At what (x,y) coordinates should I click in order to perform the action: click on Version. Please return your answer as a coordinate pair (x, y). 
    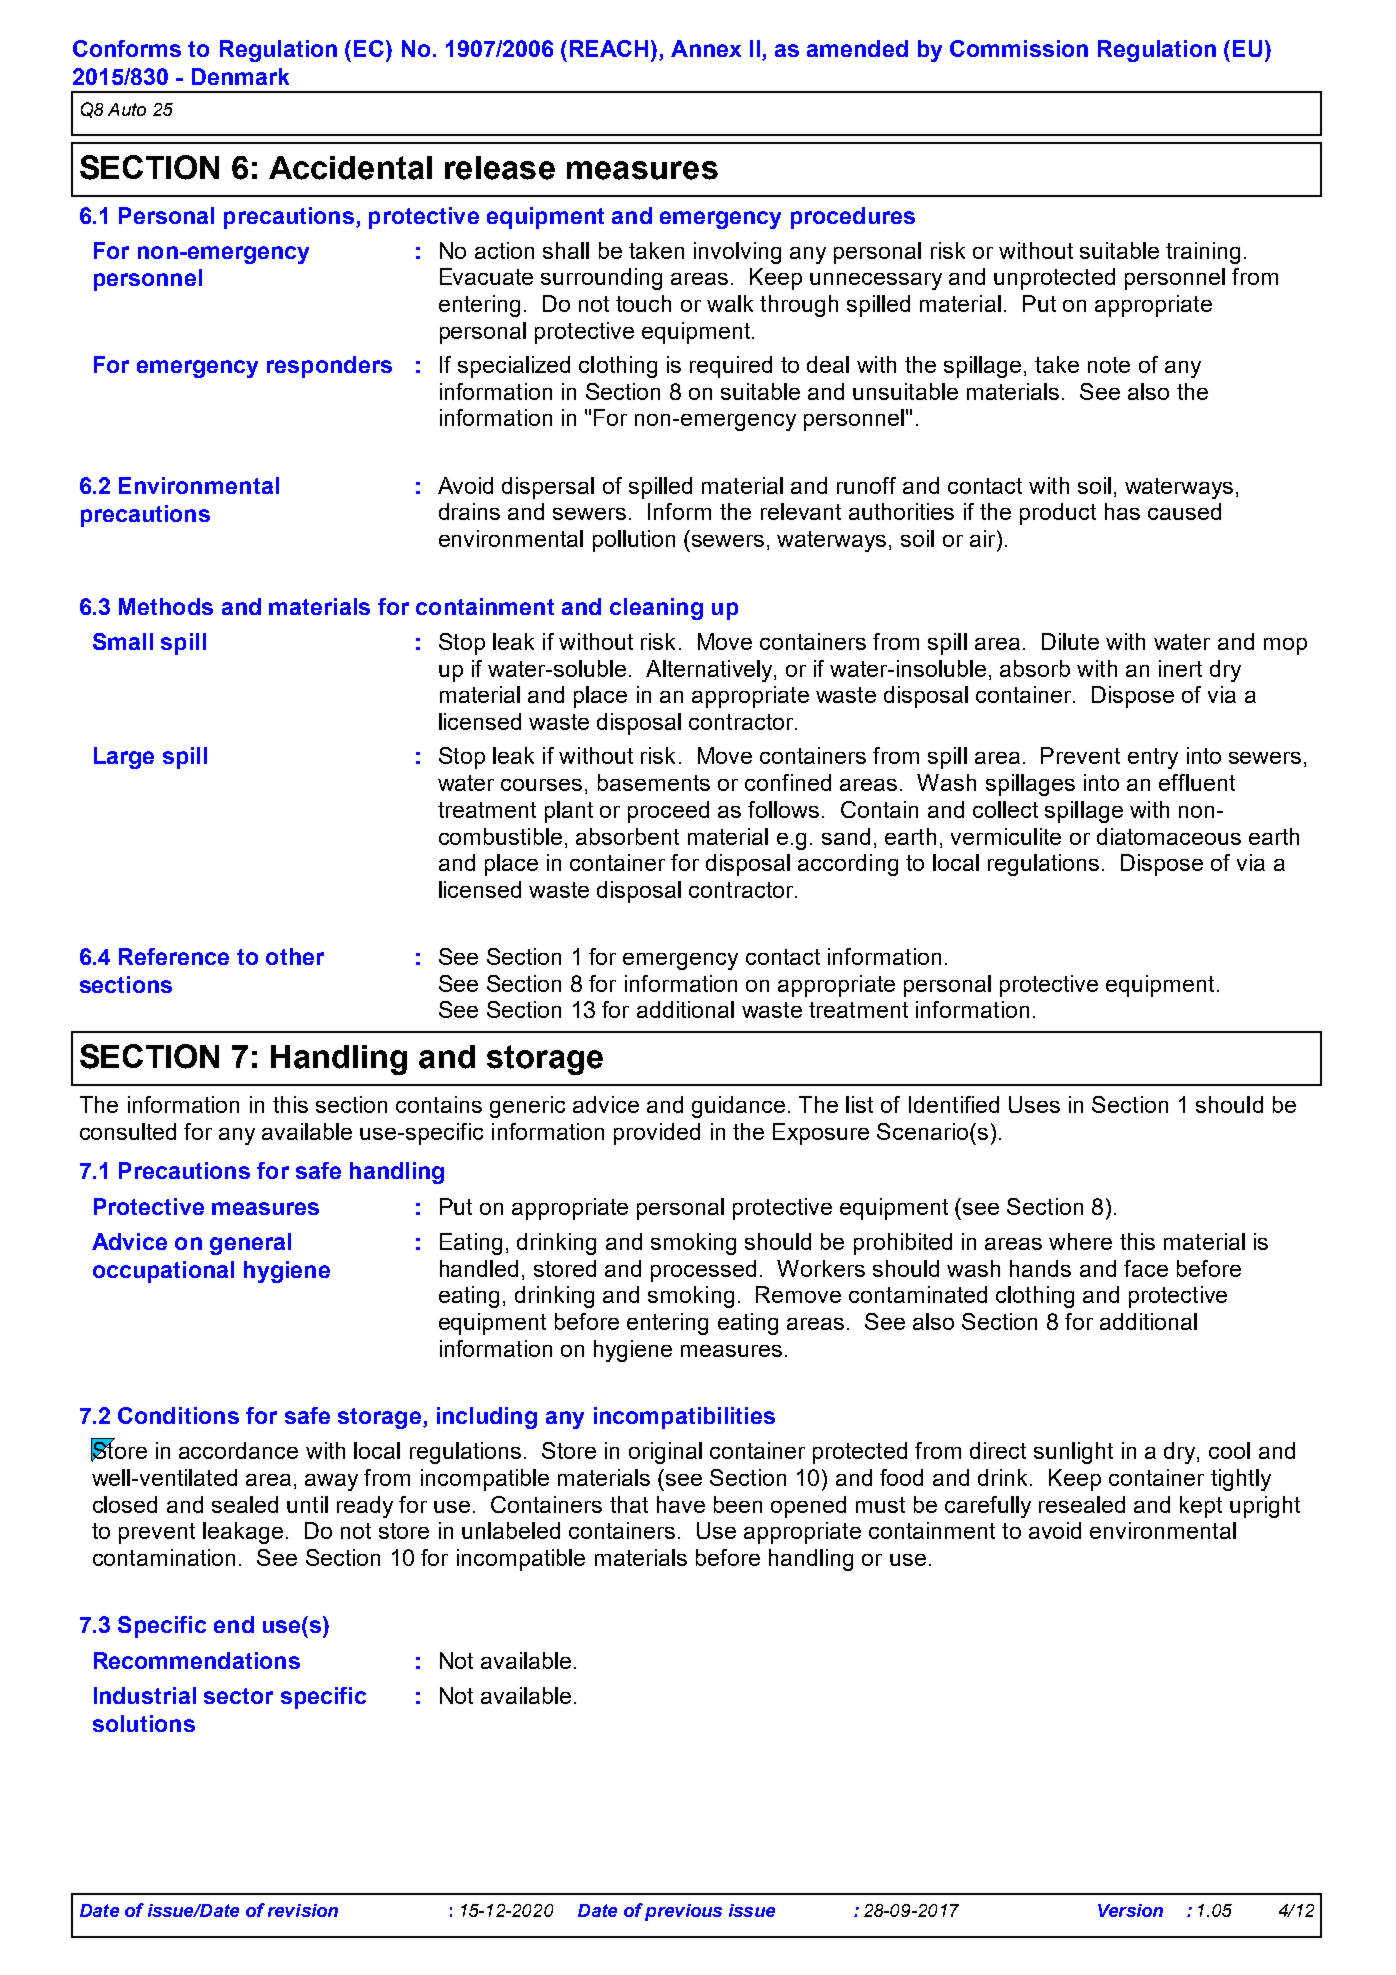
    Looking at the image, I should click on (1130, 1910).
